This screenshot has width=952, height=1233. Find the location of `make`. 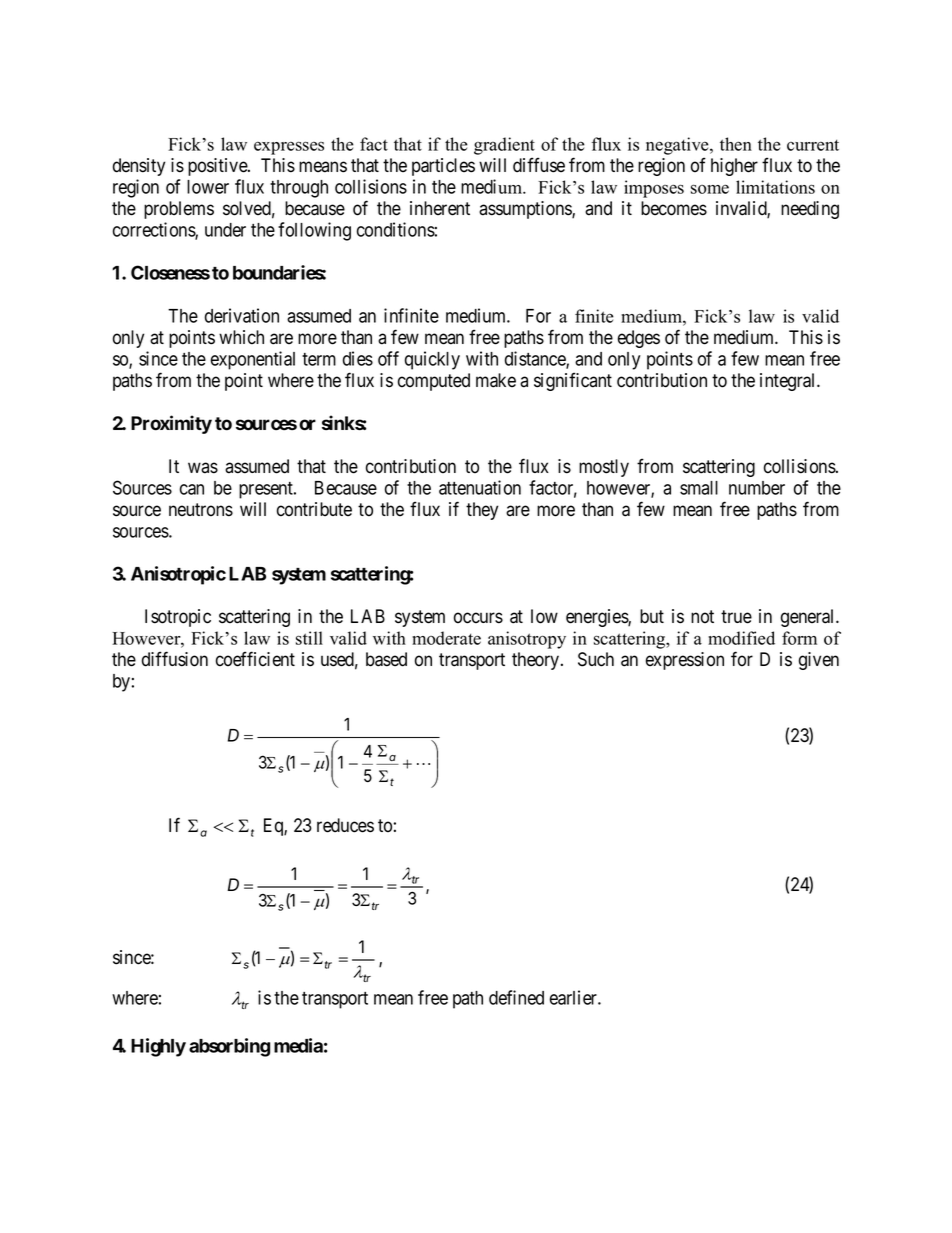

make is located at coordinates (496, 380).
